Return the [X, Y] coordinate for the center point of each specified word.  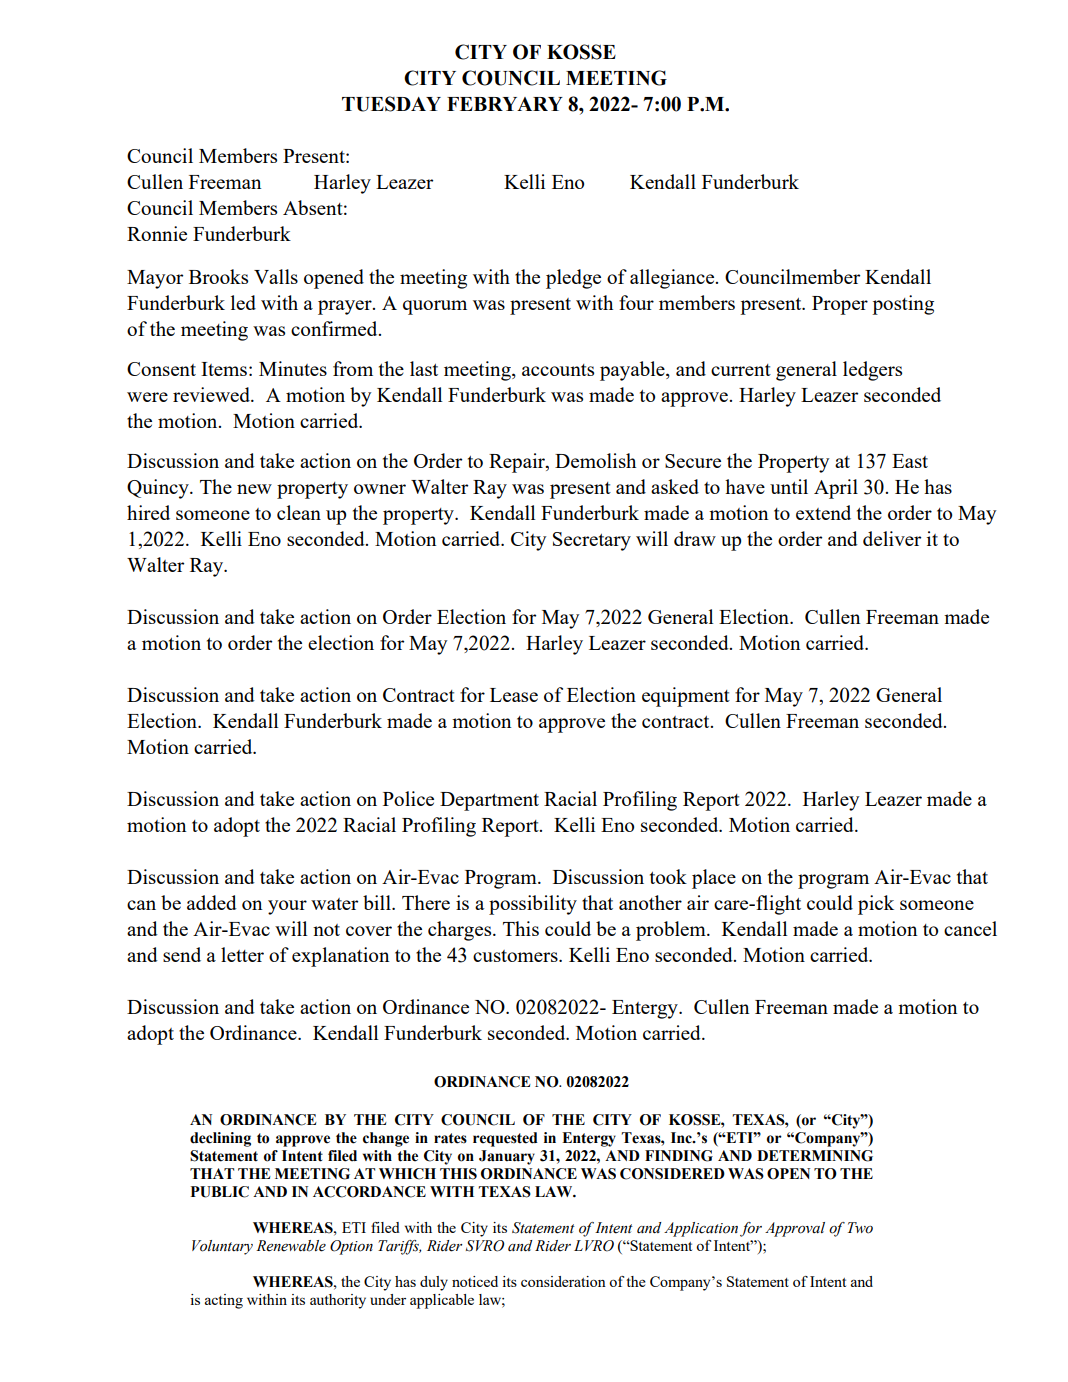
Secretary [592, 541]
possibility [533, 905]
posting [903, 305]
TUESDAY [391, 104]
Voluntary [222, 1247]
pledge [573, 279]
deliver [892, 538]
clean [299, 512]
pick [876, 905]
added [212, 902]
